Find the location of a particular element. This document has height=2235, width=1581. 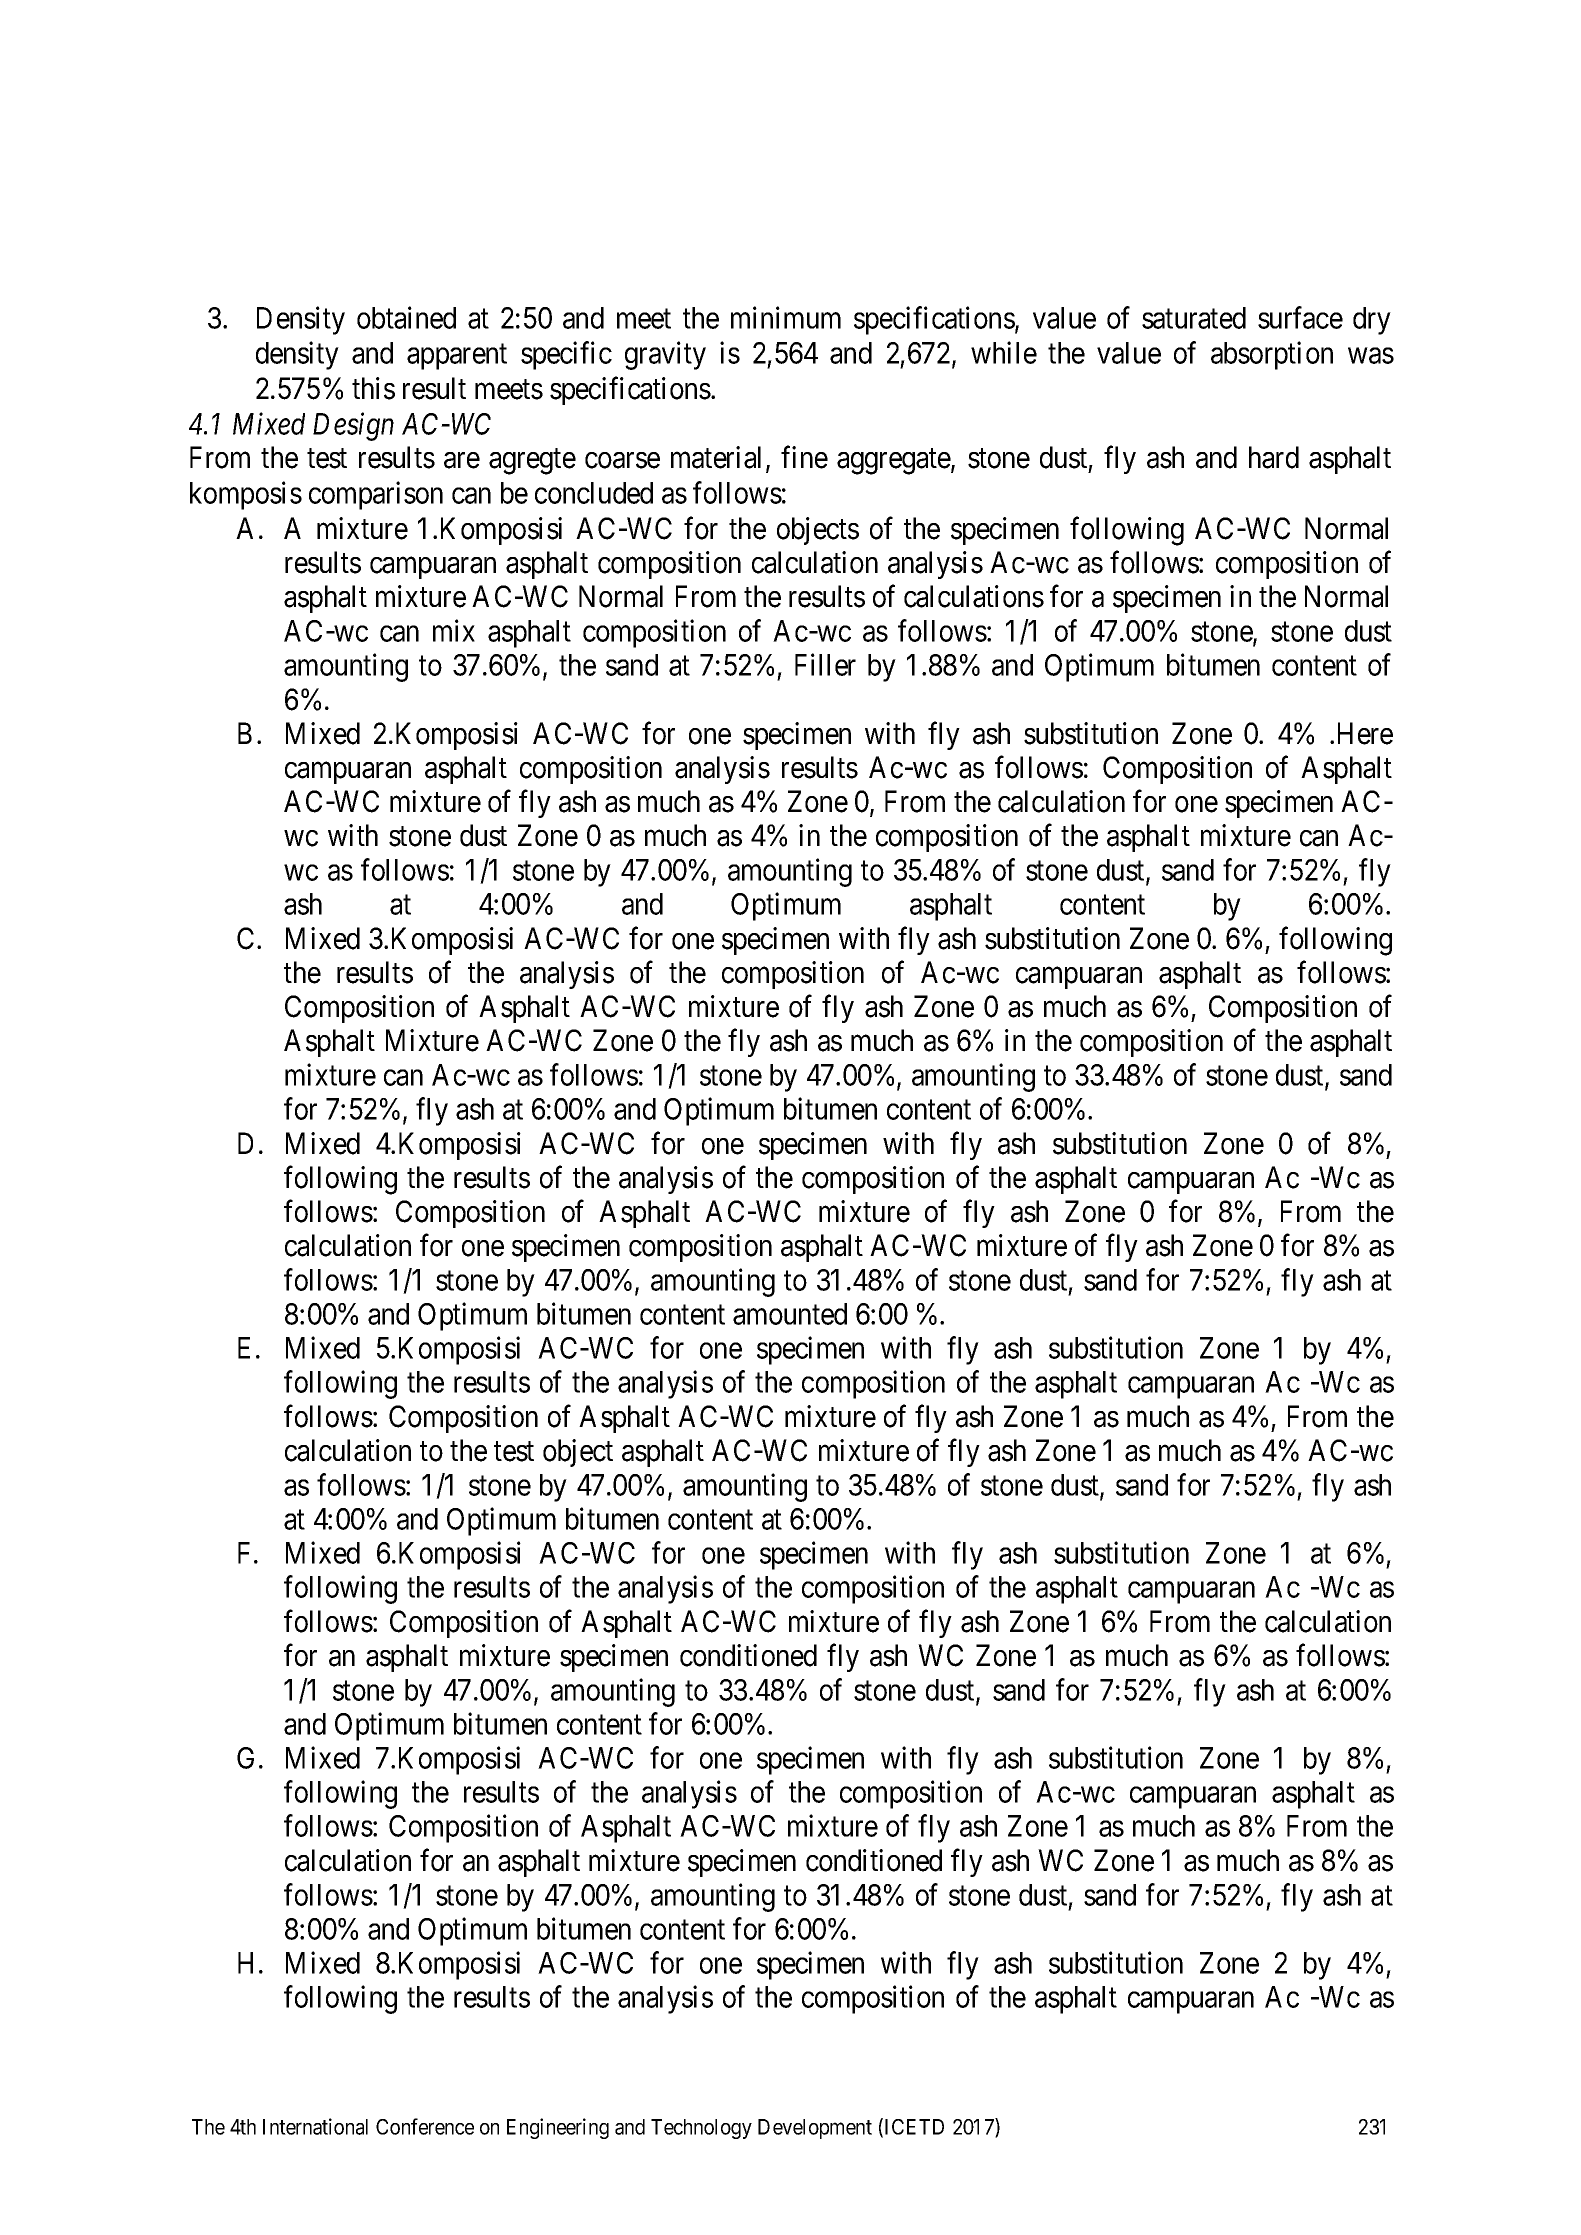

Here is located at coordinates (1365, 733).
